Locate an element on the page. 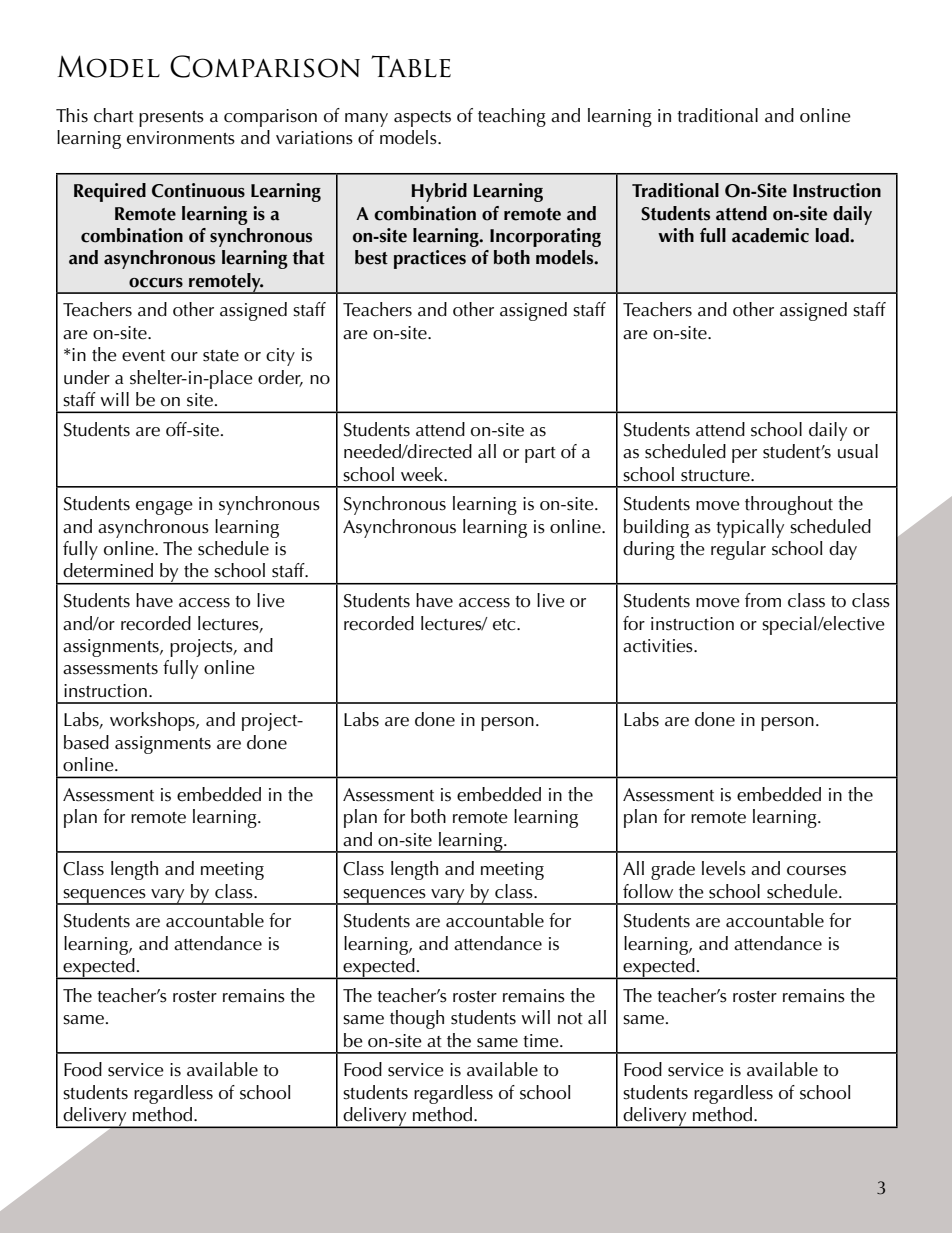 The image size is (952, 1233). academic is located at coordinates (770, 235).
